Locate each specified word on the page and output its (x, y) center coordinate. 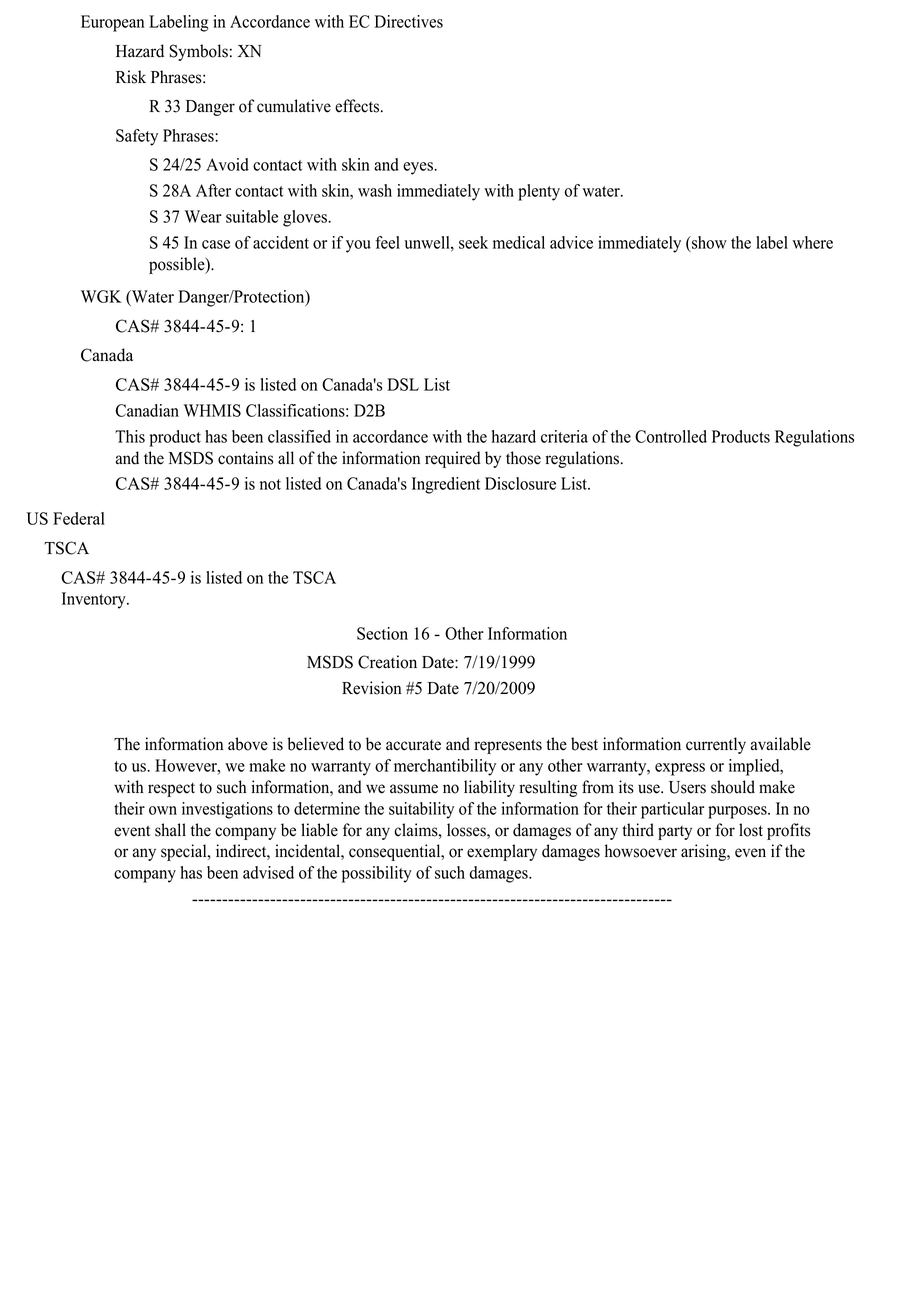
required (453, 459)
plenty (539, 192)
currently (716, 745)
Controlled (671, 436)
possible (178, 265)
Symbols (199, 52)
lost (751, 830)
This (130, 436)
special (185, 852)
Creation (387, 662)
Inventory (95, 600)
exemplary (502, 852)
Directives (409, 21)
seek (473, 242)
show (708, 242)
